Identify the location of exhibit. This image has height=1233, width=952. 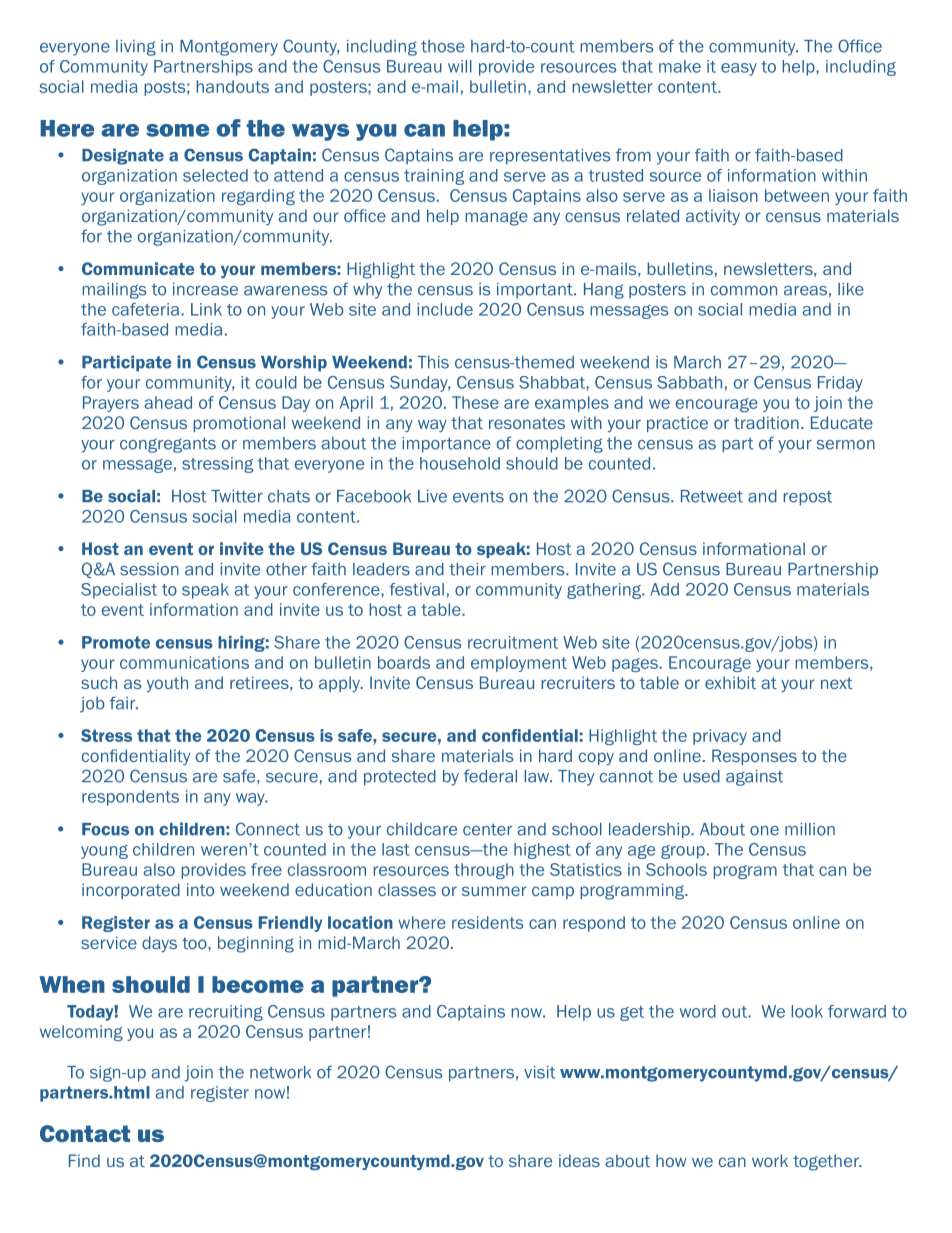
(730, 682).
